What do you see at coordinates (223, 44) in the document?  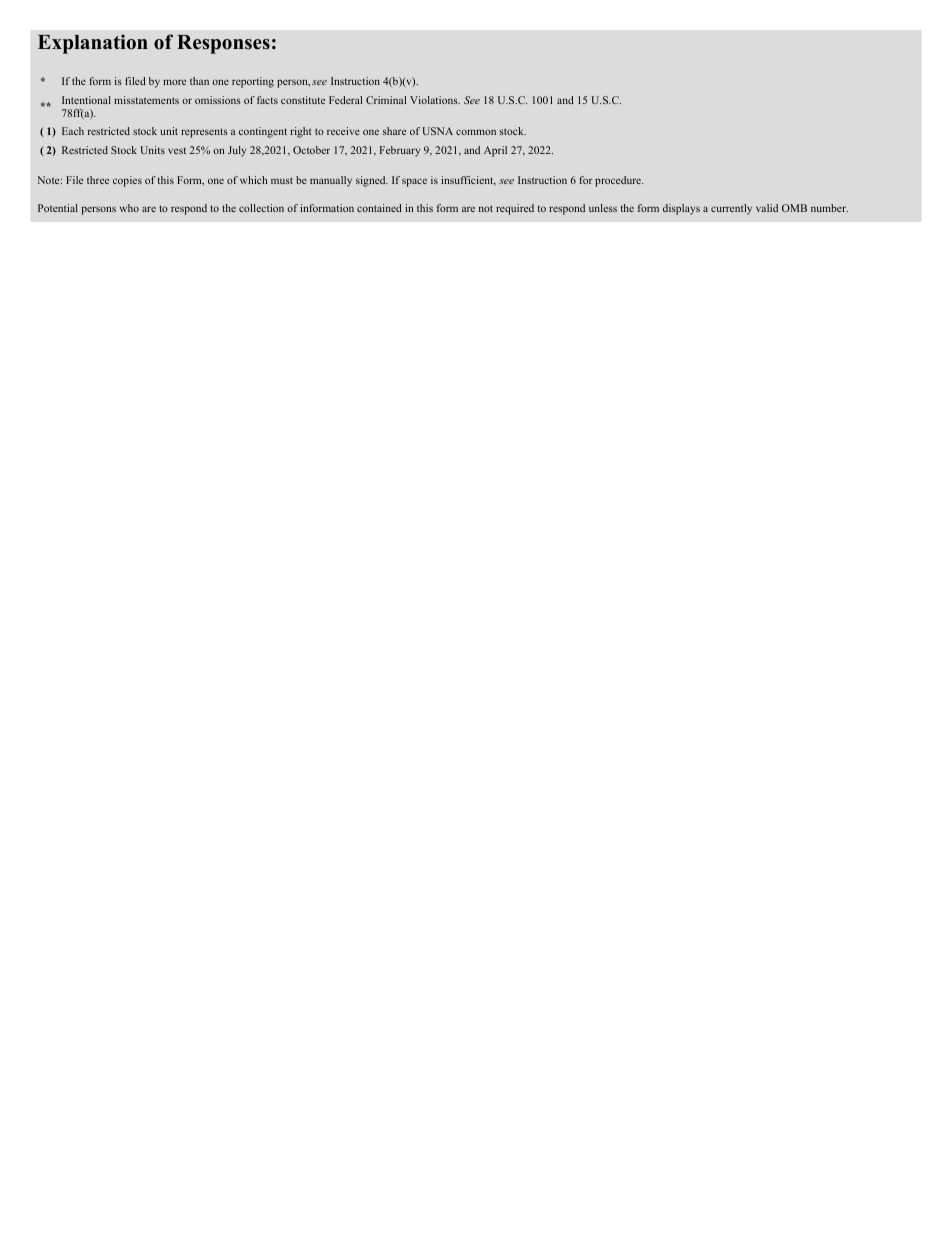 I see `Responses` at bounding box center [223, 44].
